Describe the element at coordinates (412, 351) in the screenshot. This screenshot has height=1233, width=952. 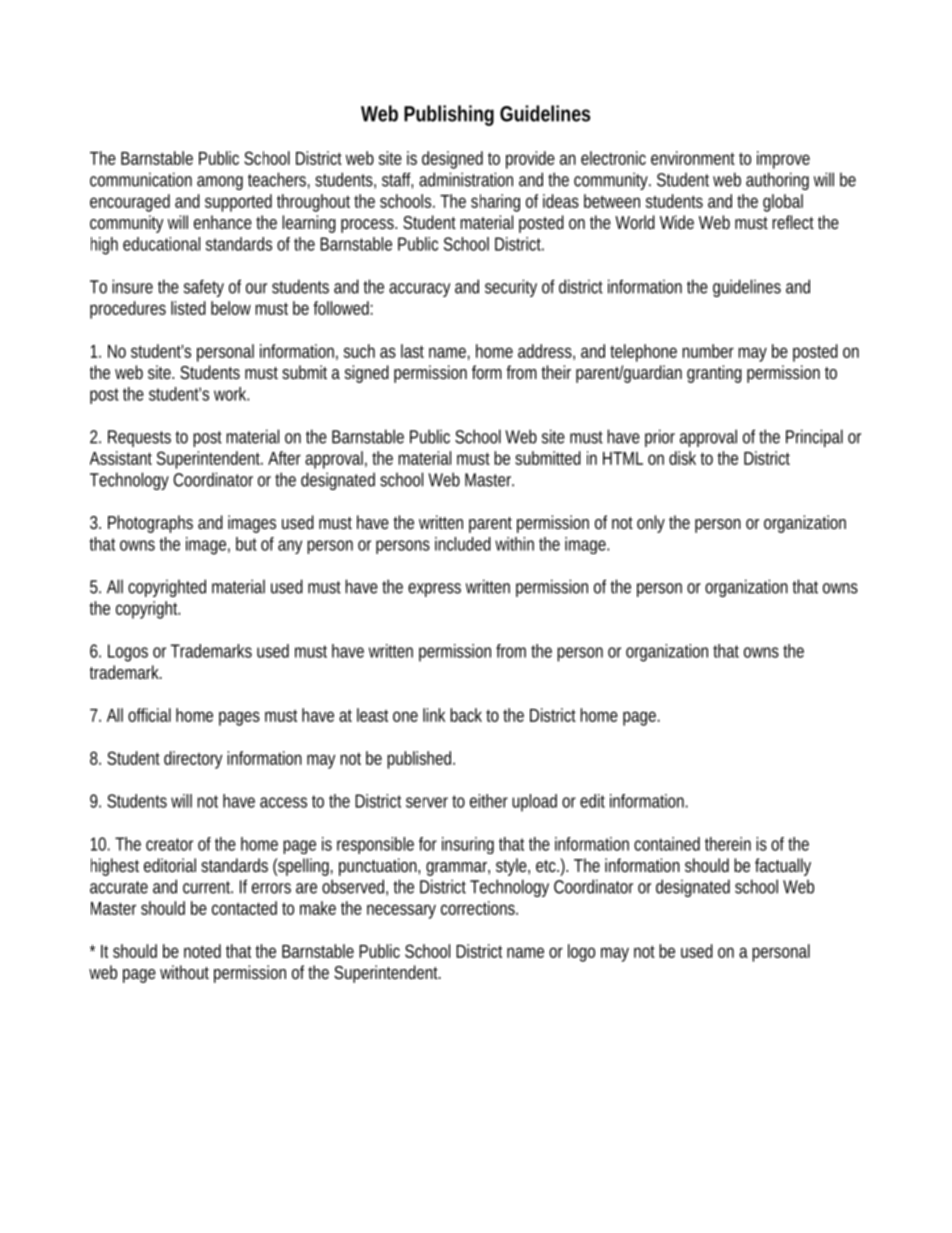
I see `last` at that location.
